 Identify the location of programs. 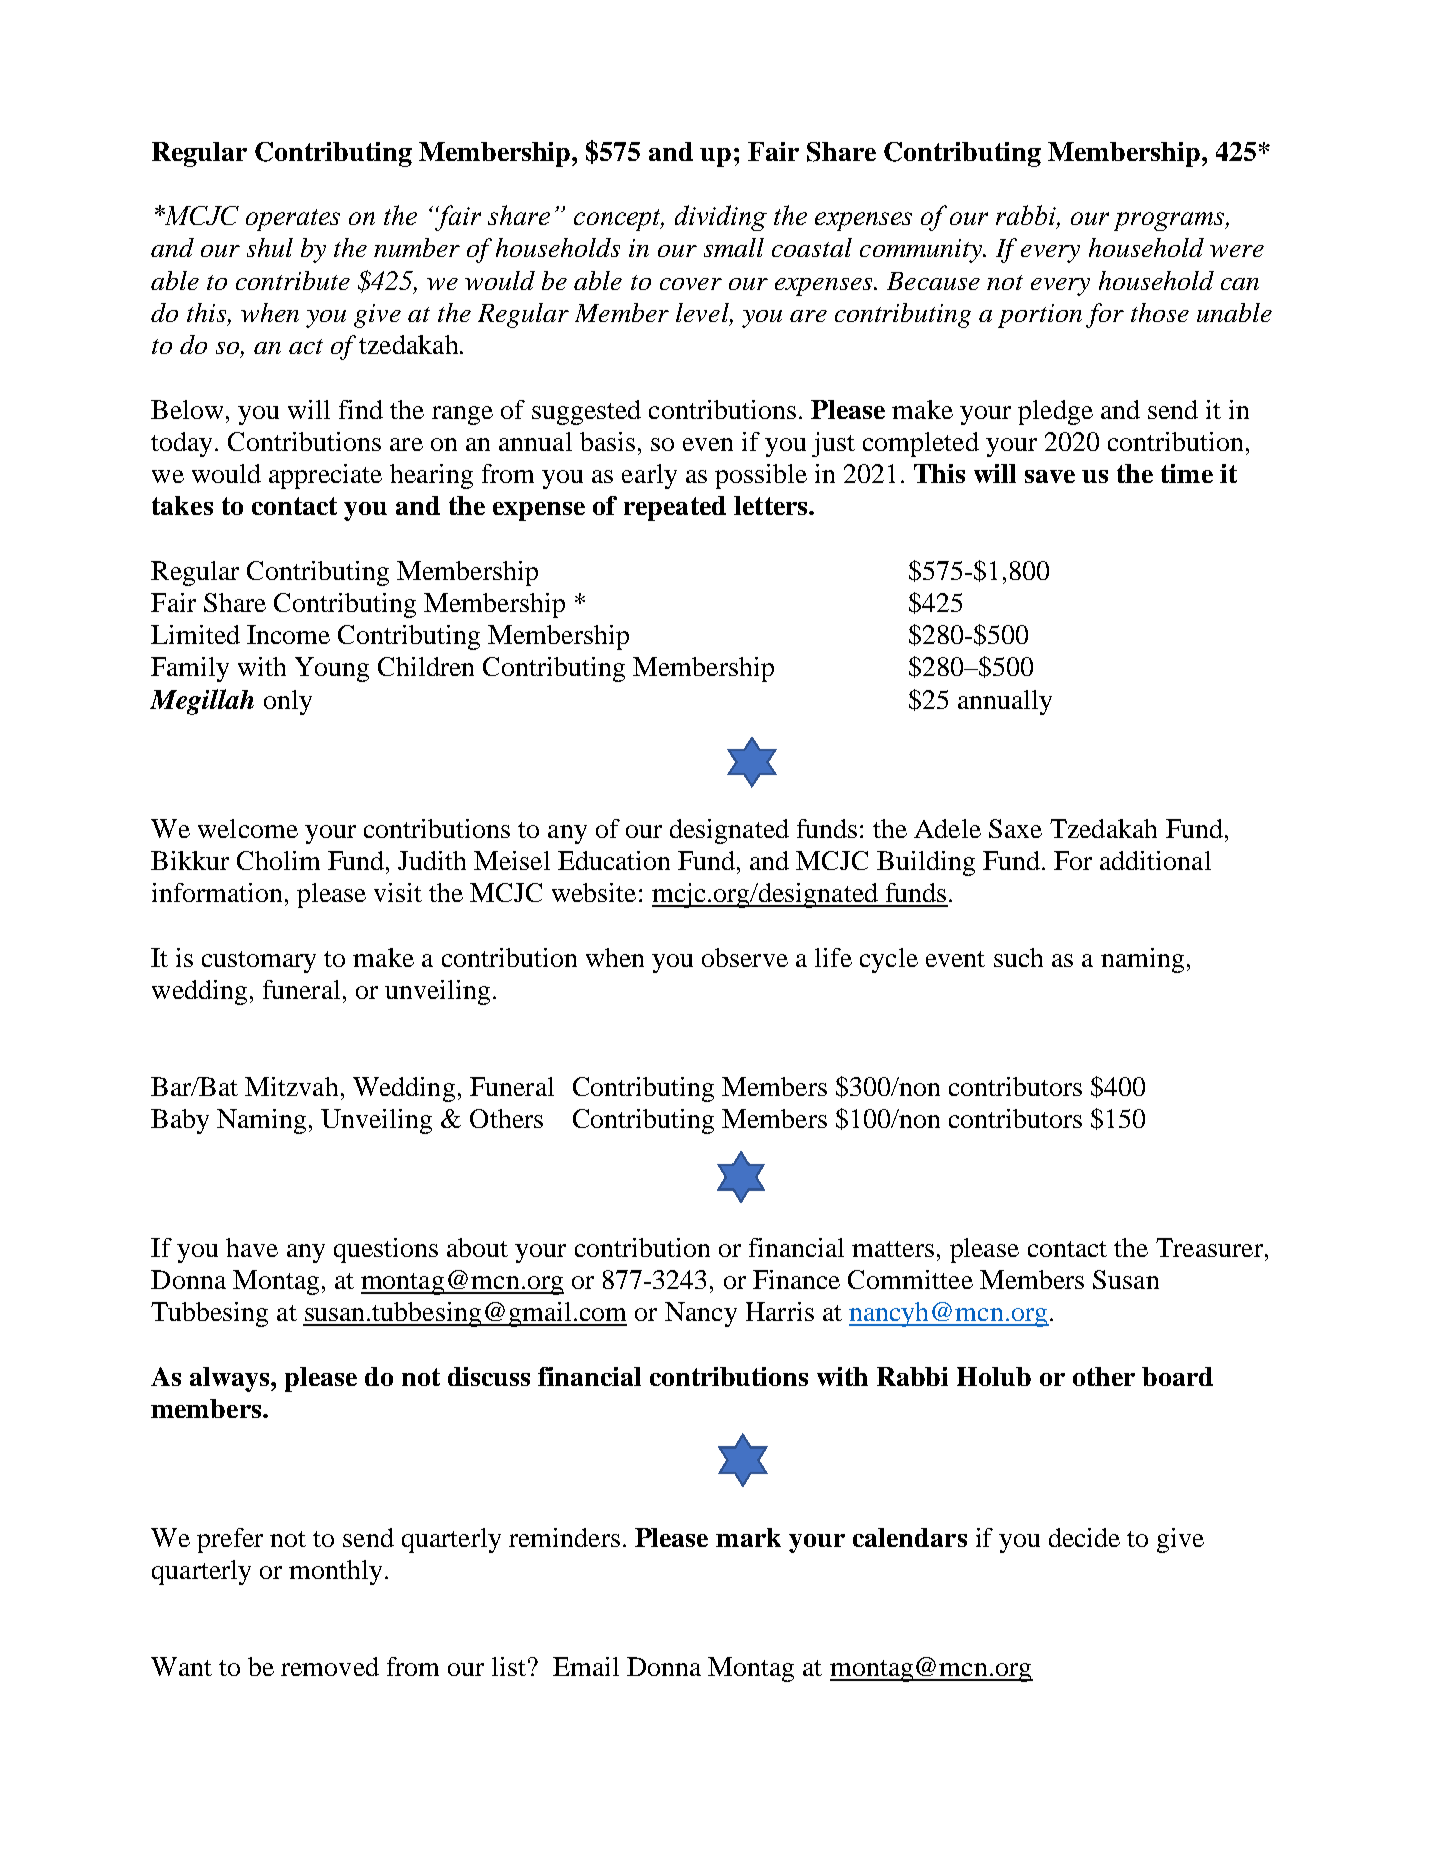
(1170, 221).
